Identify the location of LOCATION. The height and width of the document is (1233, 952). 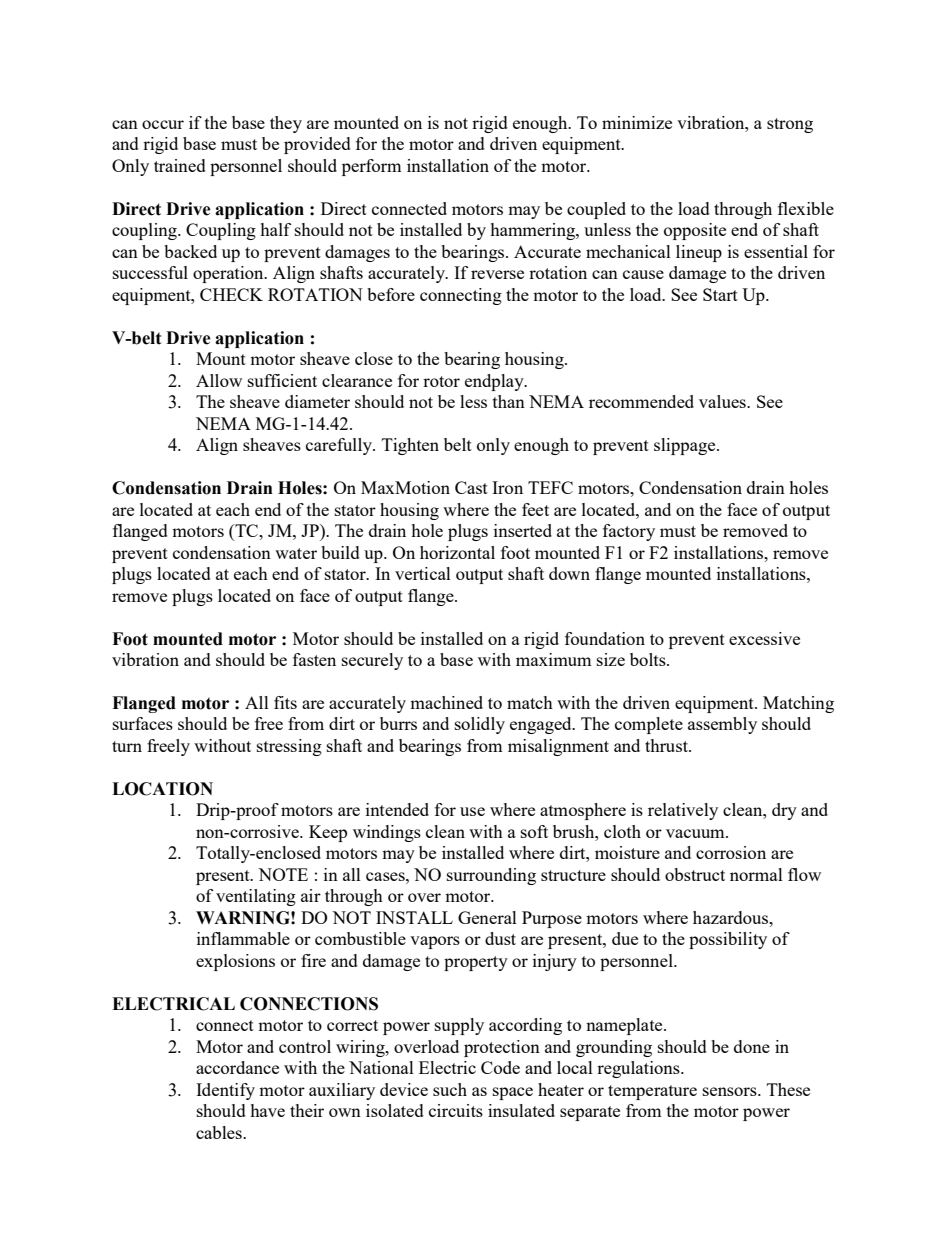
(162, 789).
